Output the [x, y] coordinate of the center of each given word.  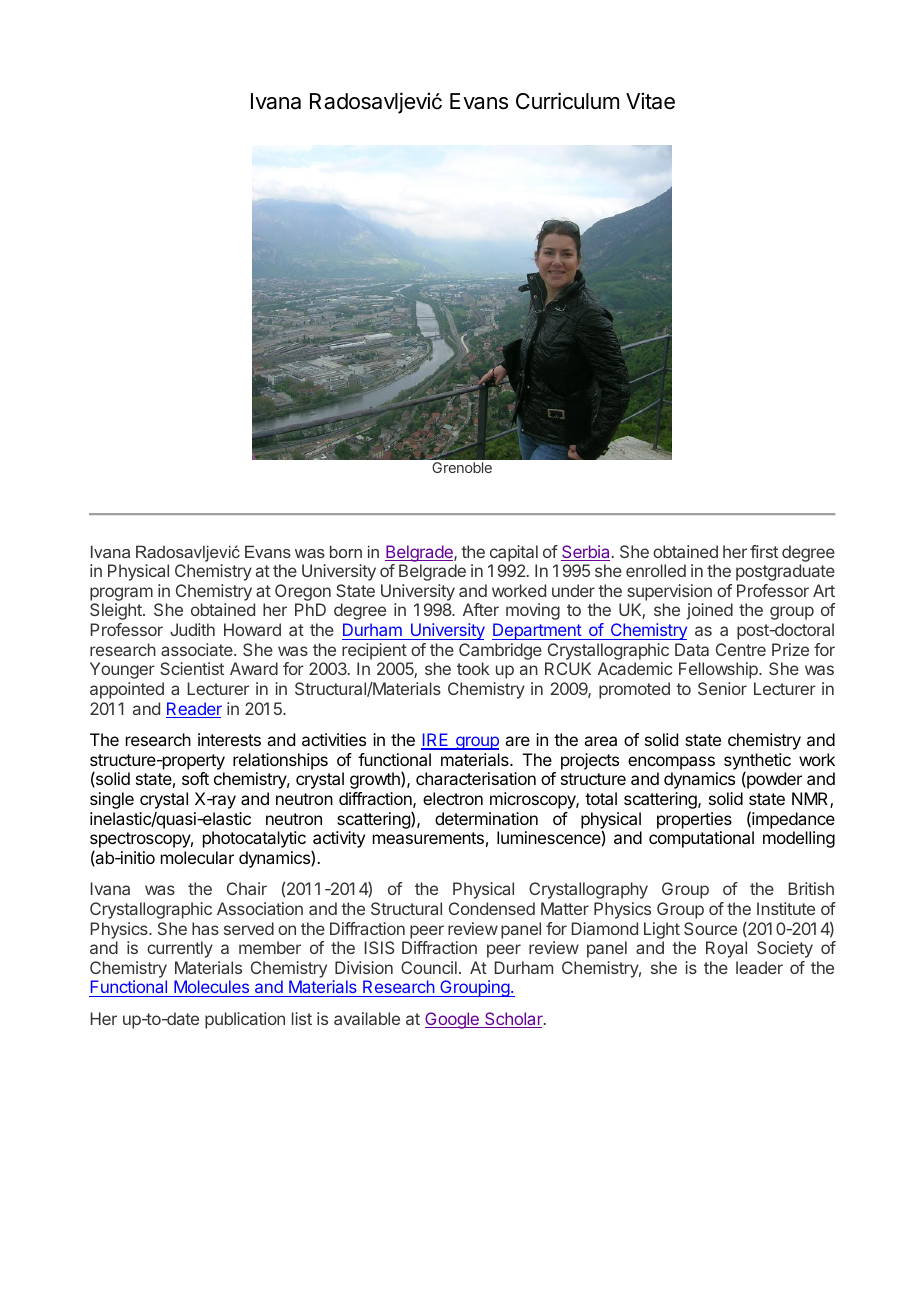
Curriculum [567, 101]
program [121, 595]
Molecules [211, 988]
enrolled [656, 570]
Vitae [650, 101]
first [764, 551]
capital [514, 553]
